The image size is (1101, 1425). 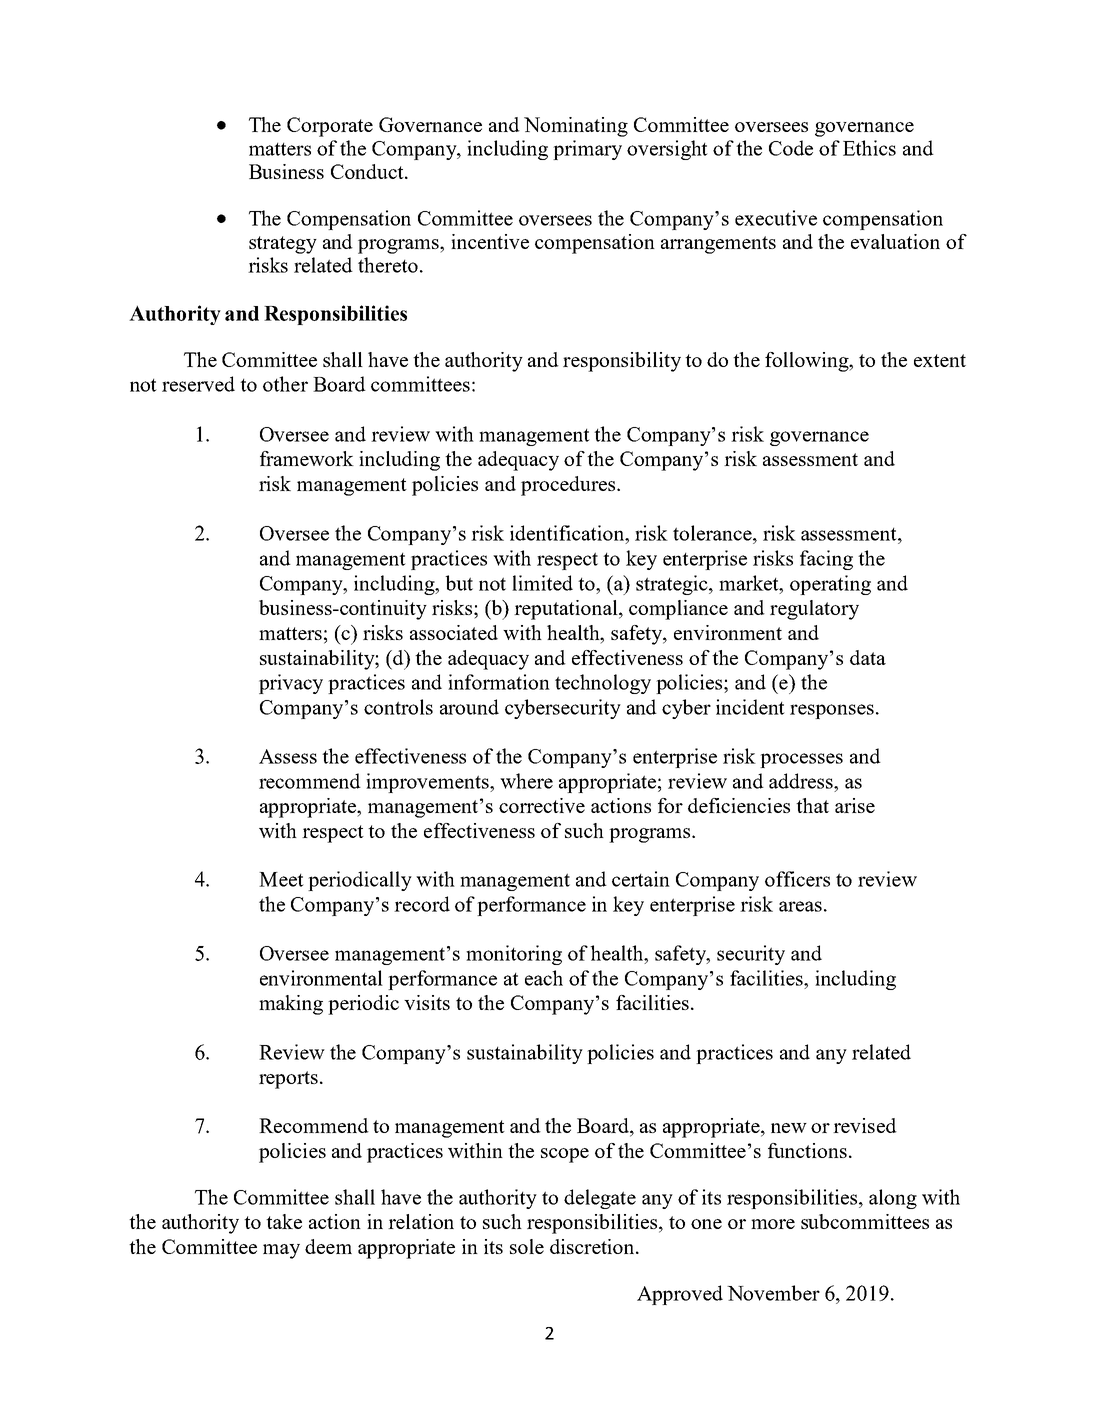 What do you see at coordinates (800, 906) in the document?
I see `areas` at bounding box center [800, 906].
